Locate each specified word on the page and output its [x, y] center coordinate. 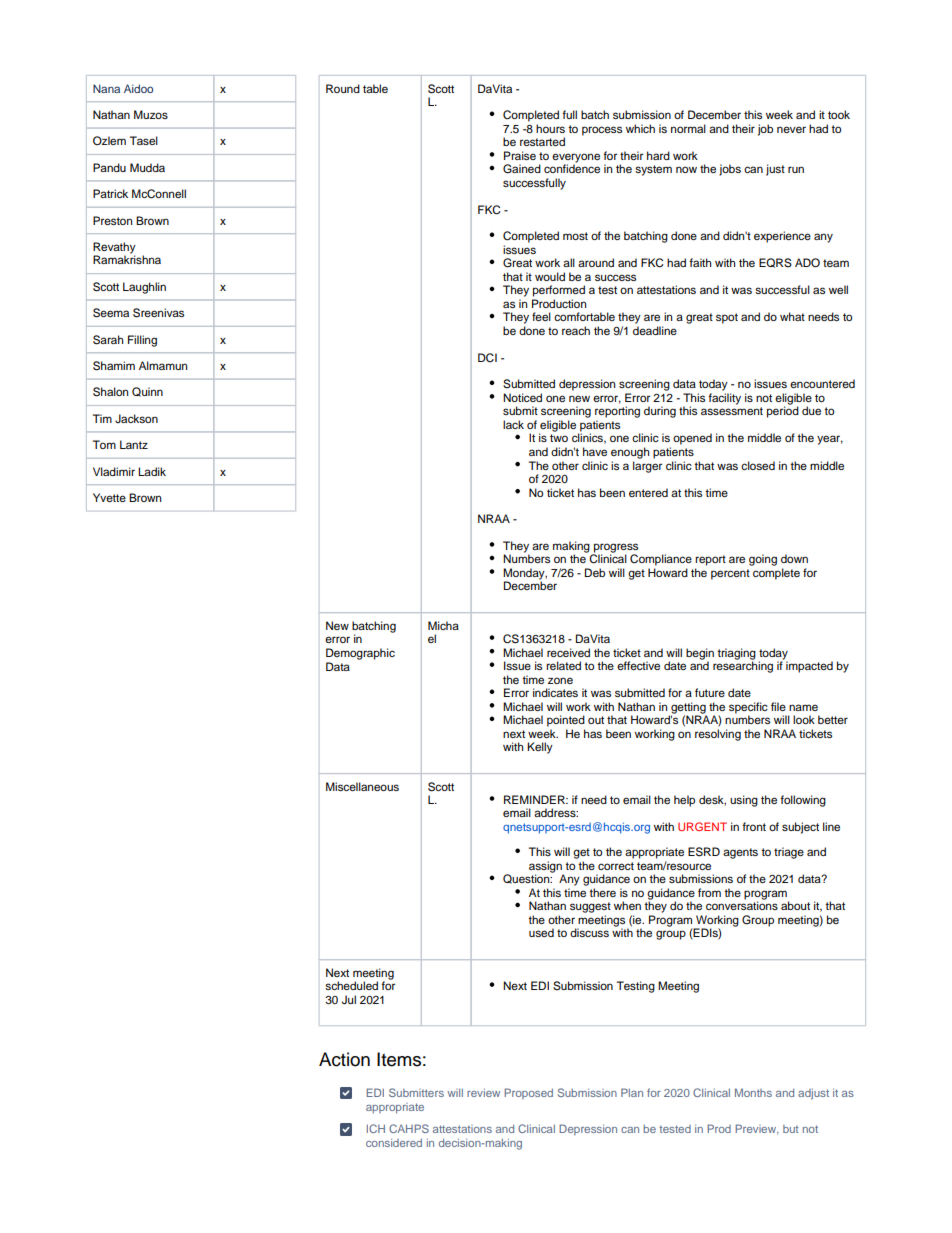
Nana [106, 88]
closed [758, 465]
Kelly [540, 748]
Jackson [136, 418]
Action [344, 1059]
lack [513, 424]
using [744, 801]
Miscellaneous [362, 786]
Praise [520, 155]
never [791, 129]
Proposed [528, 1093]
